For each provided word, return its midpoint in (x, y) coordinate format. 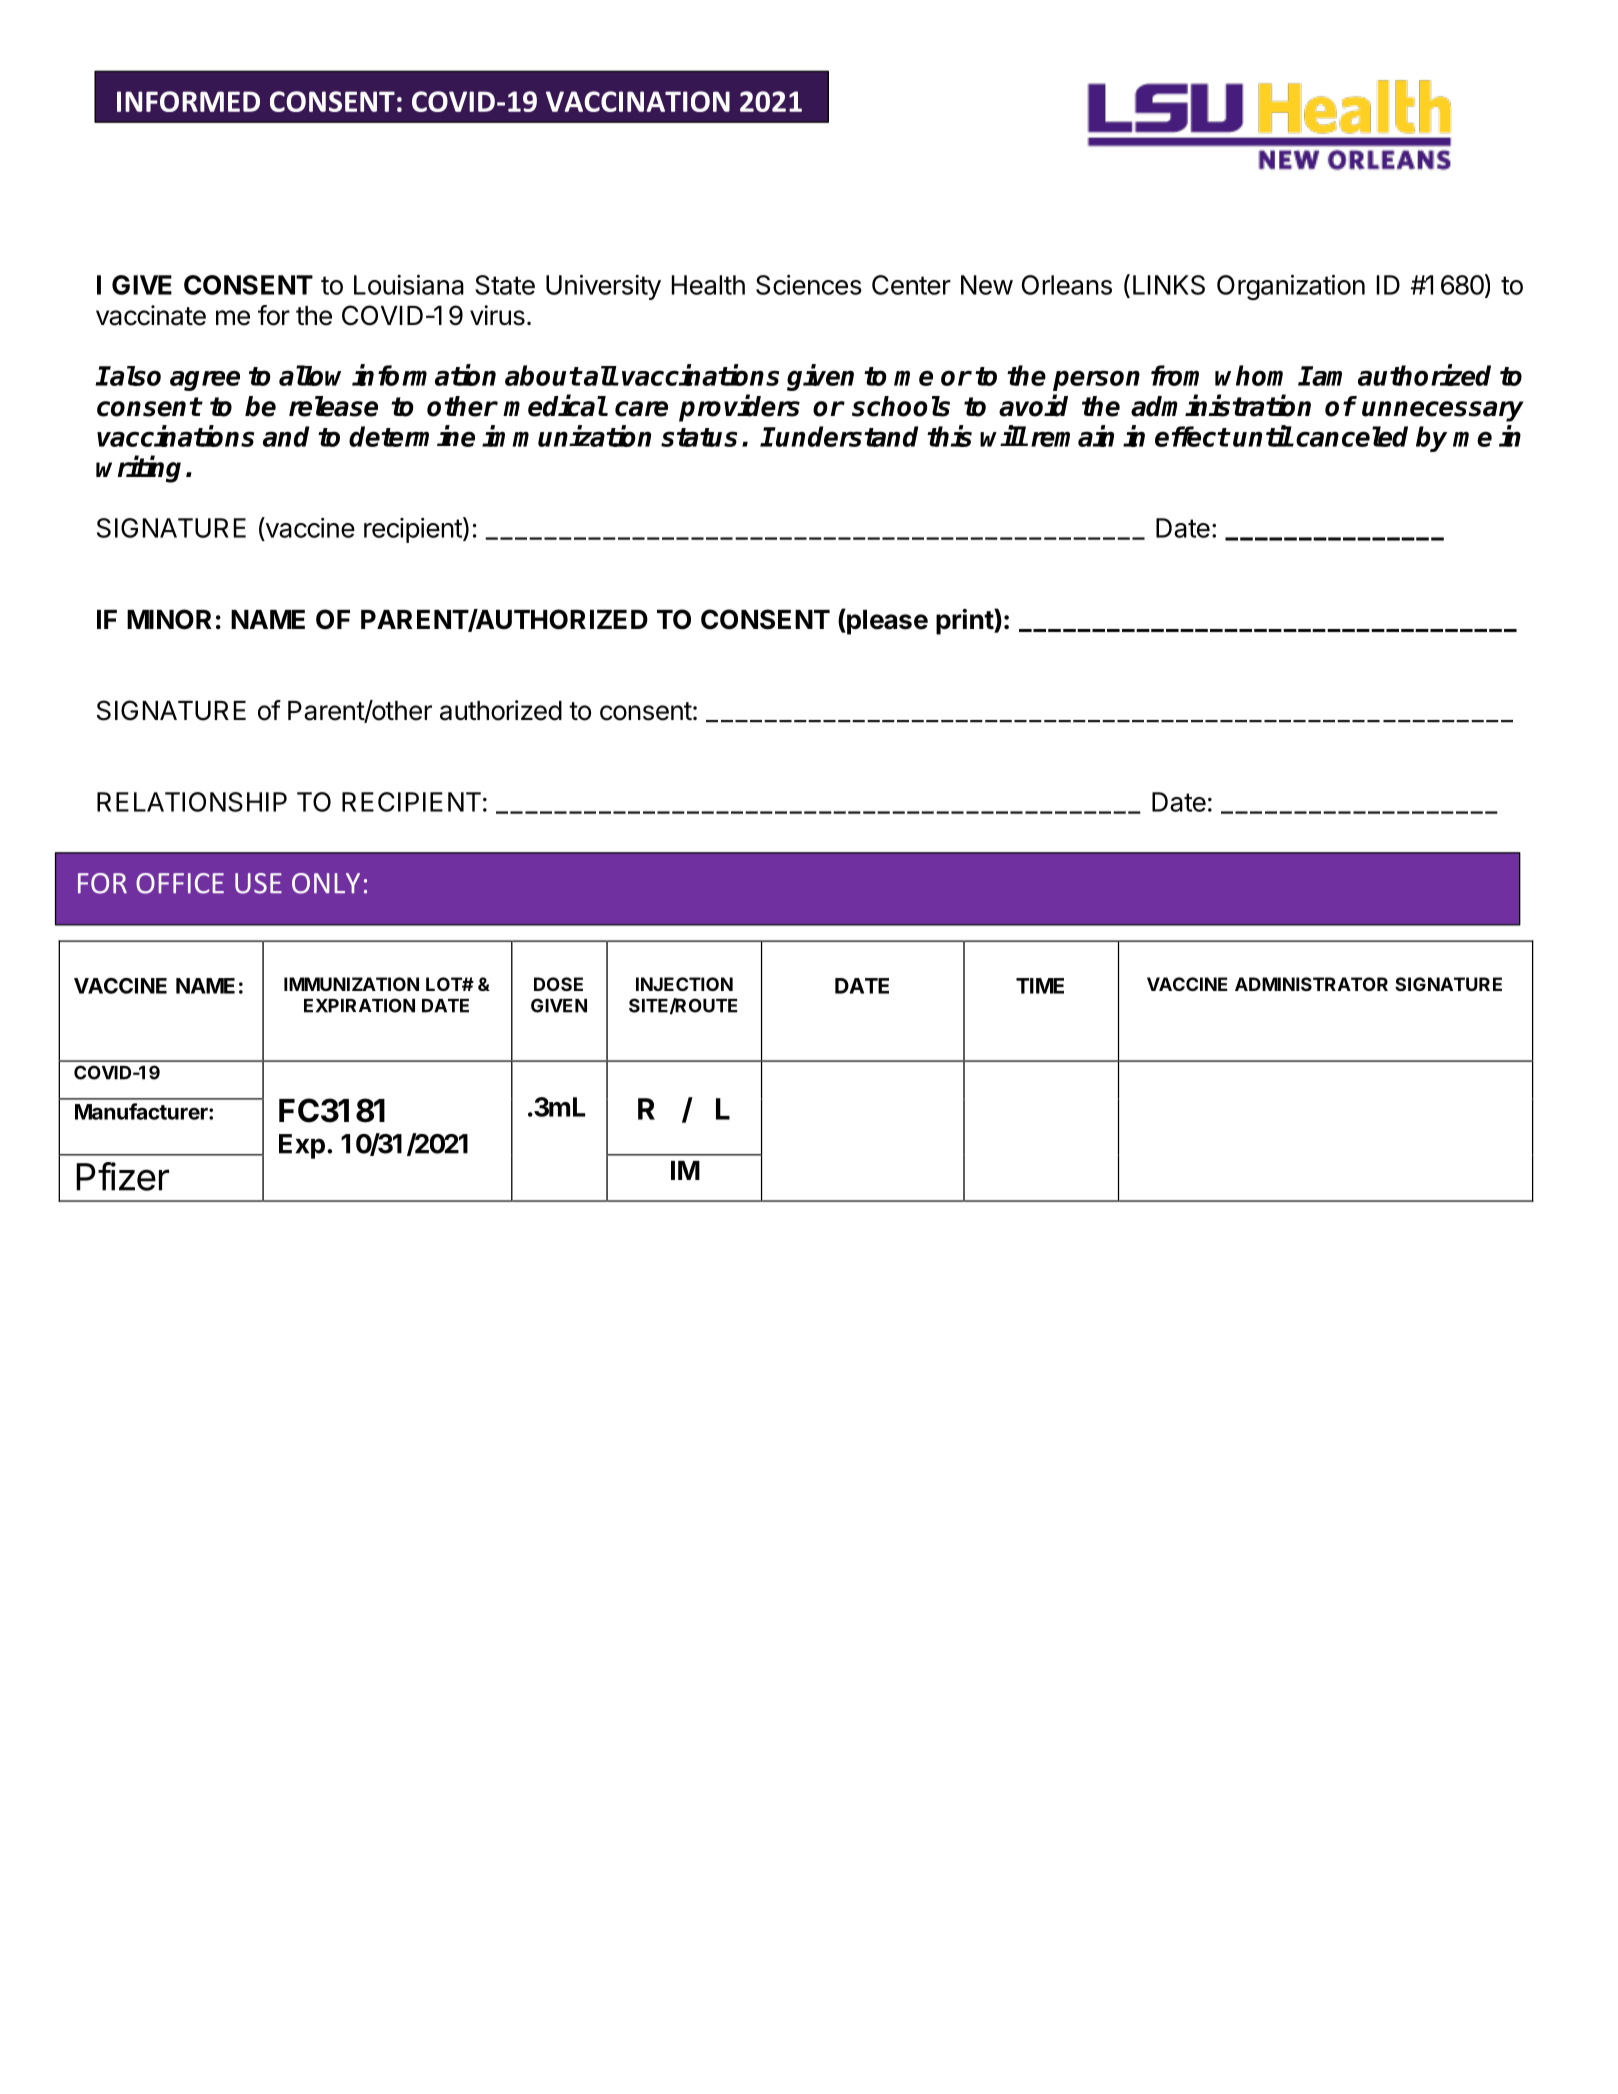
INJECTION (684, 984)
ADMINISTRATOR (1311, 984)
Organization (1291, 287)
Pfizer (122, 1176)
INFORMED (188, 101)
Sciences (809, 285)
